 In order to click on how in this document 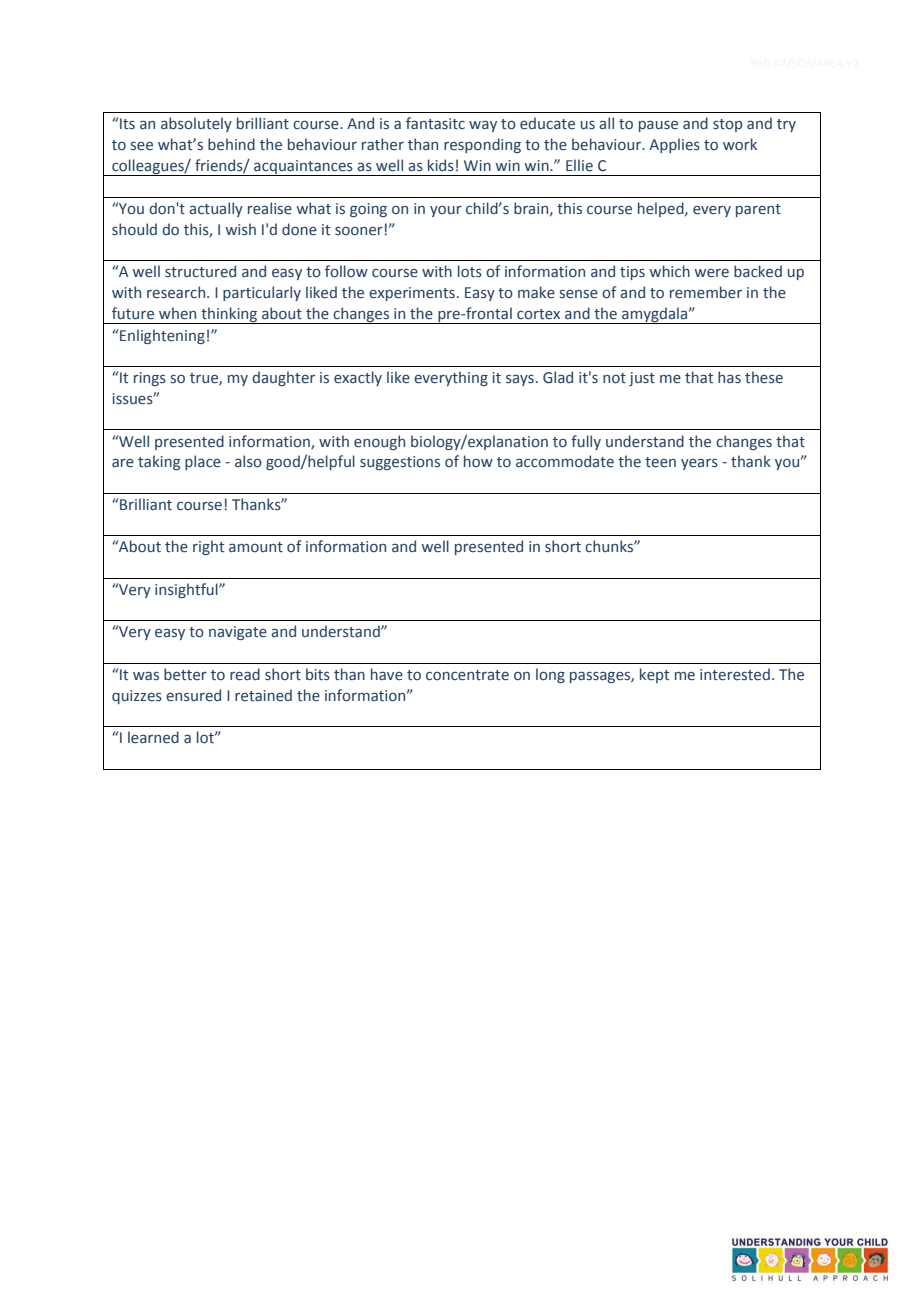, I will do `click(478, 461)`.
